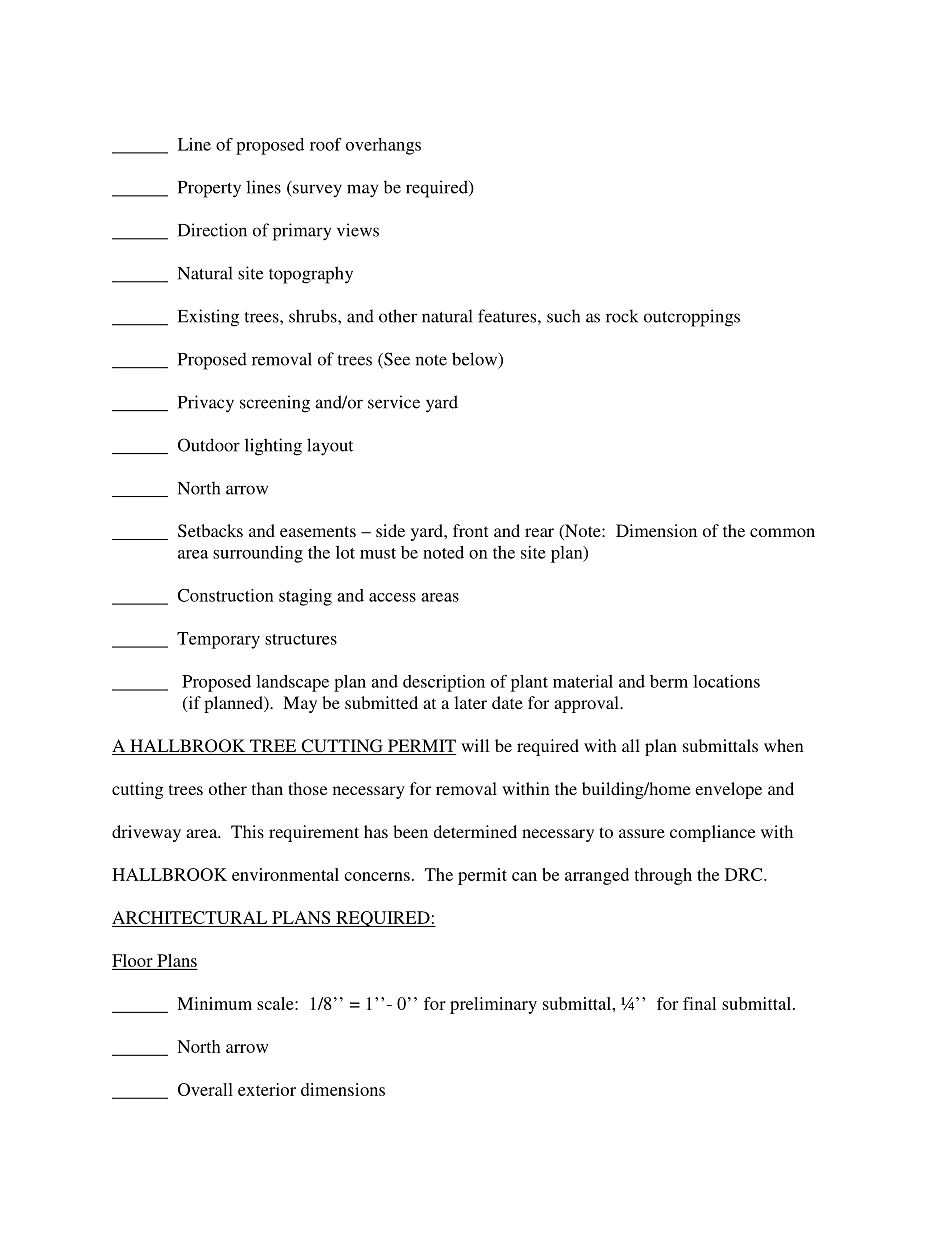  Describe the element at coordinates (699, 1003) in the page. I see `final` at that location.
